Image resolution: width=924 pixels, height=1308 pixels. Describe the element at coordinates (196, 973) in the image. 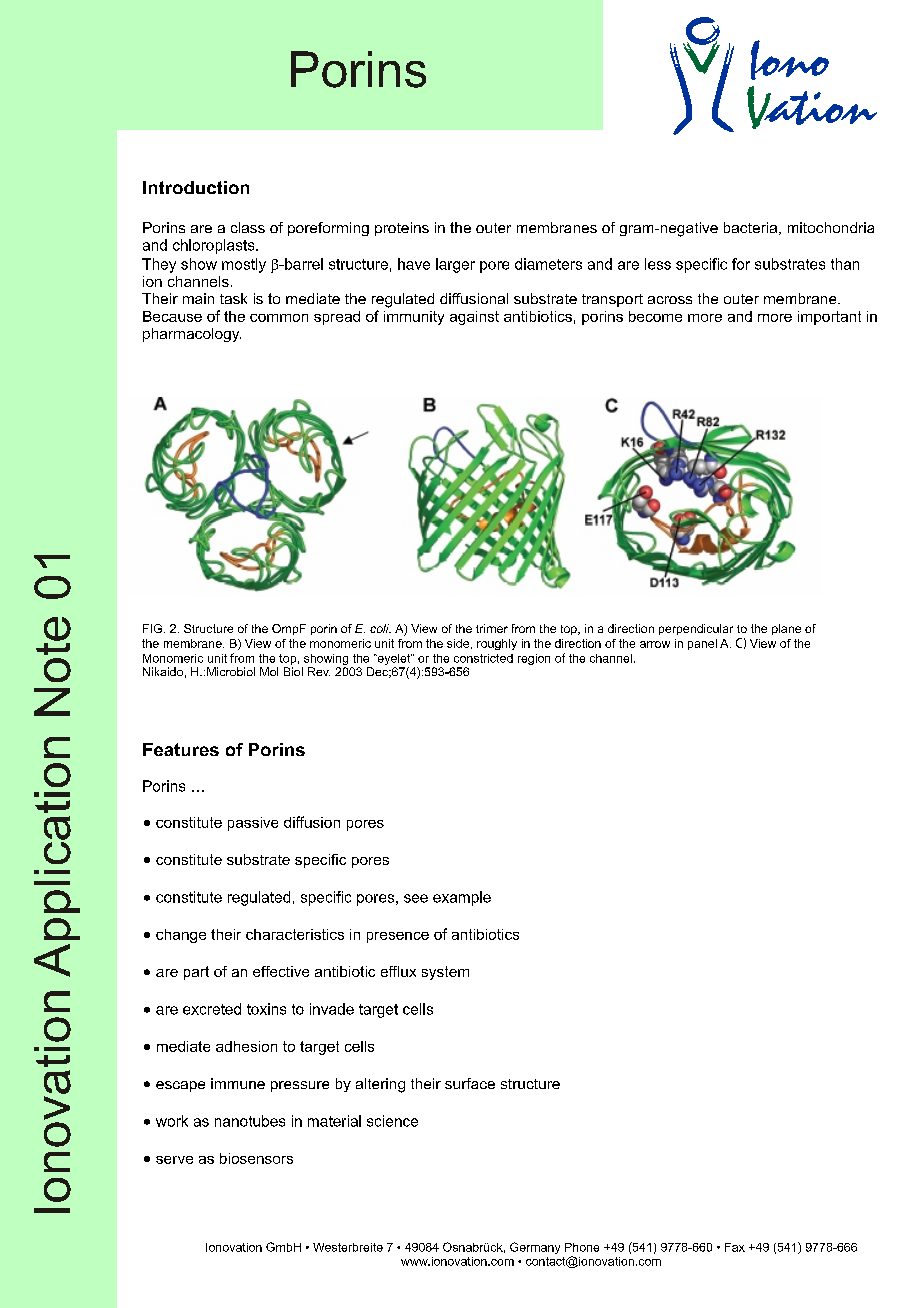

I see `part` at that location.
